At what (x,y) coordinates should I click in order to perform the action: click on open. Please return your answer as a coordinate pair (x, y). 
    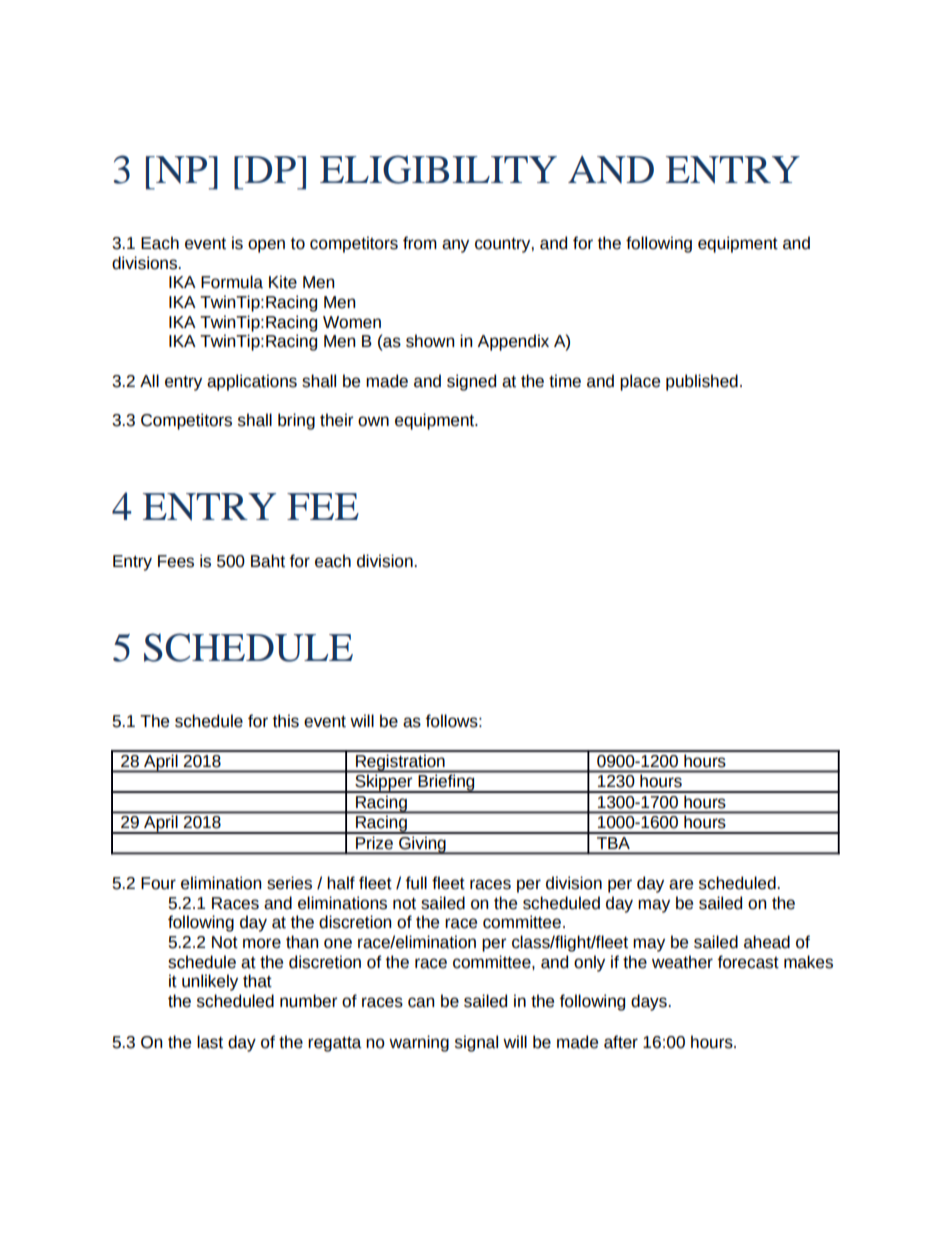
    Looking at the image, I should click on (266, 246).
